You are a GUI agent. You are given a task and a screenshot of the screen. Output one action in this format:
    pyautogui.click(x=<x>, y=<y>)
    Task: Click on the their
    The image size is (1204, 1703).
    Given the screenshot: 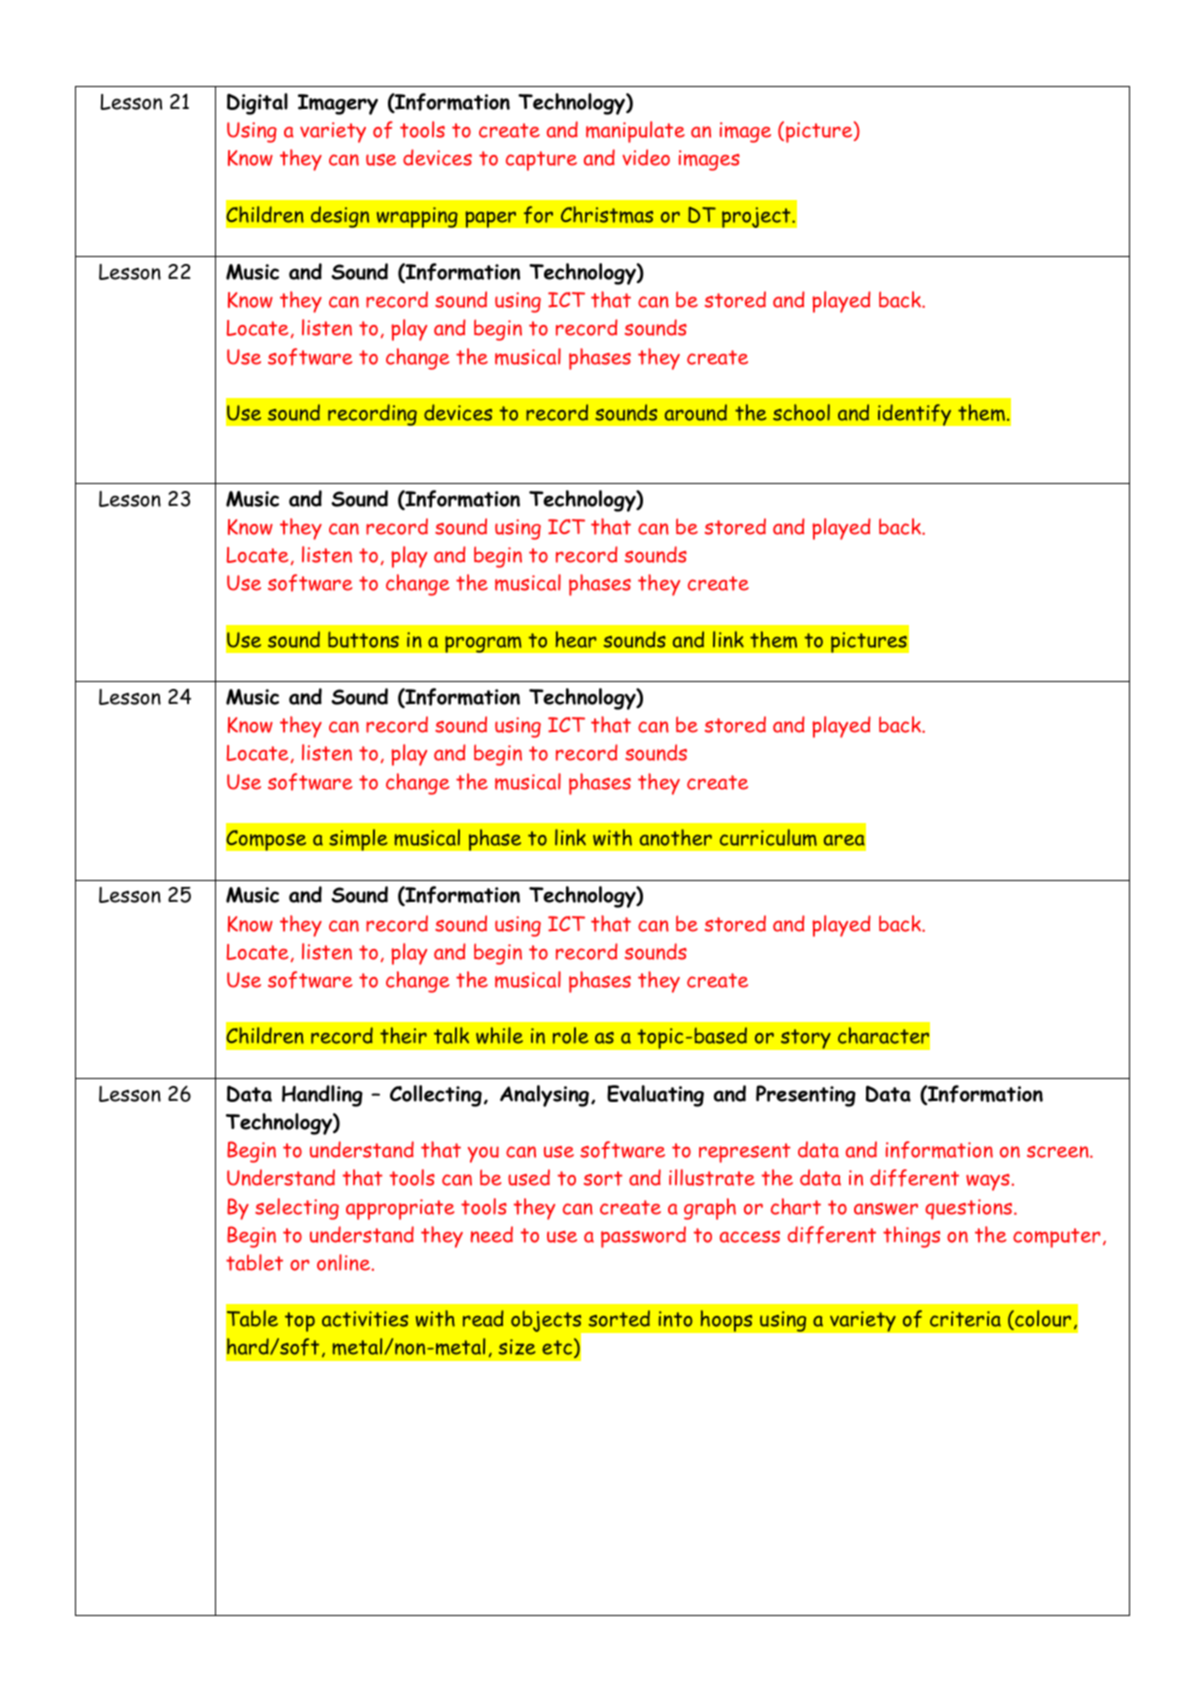 What is the action you would take?
    pyautogui.click(x=403, y=1035)
